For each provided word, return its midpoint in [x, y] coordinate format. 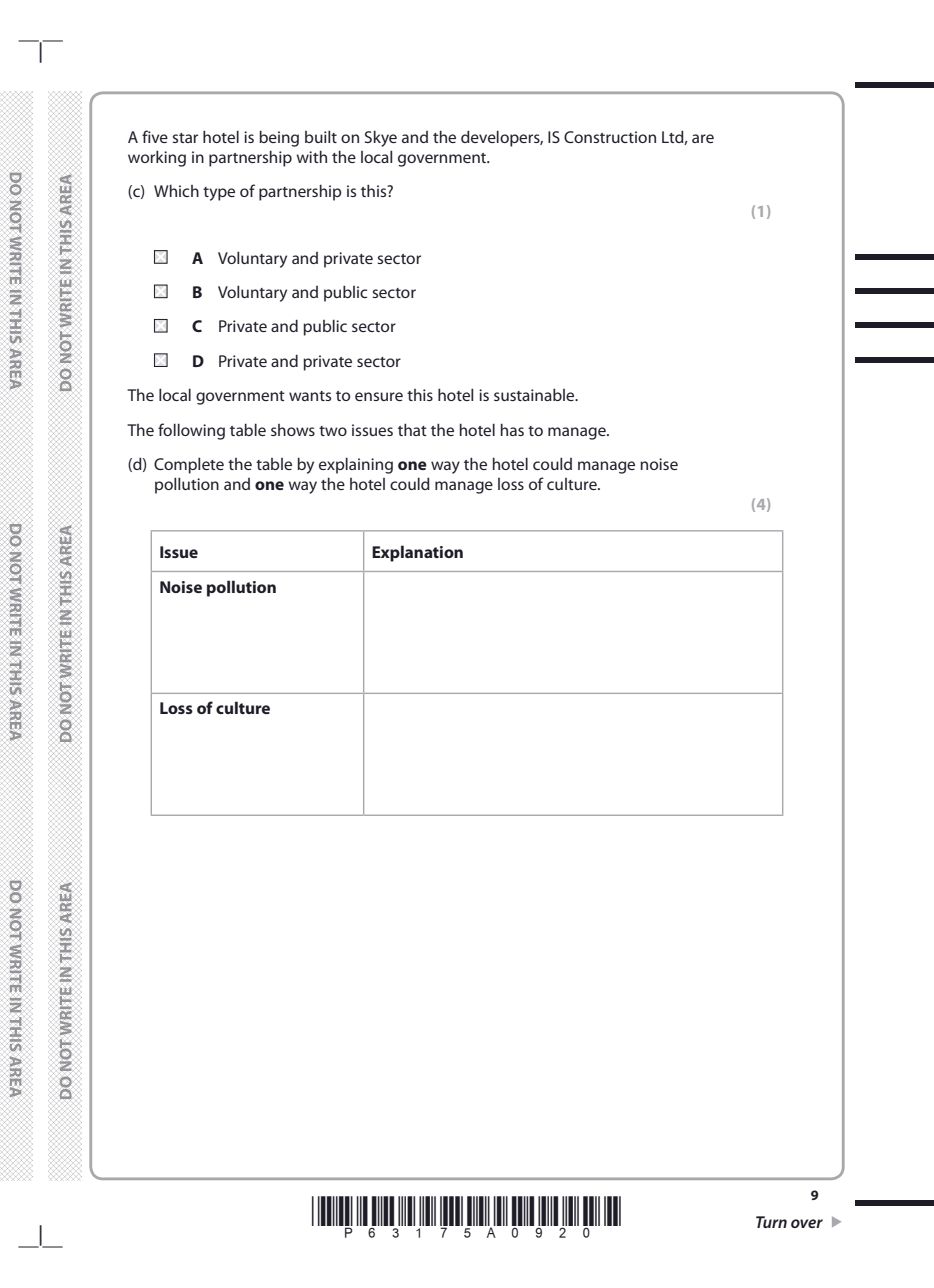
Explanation [417, 553]
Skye [381, 138]
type [219, 194]
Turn [771, 1222]
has [512, 429]
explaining [356, 465]
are [703, 138]
